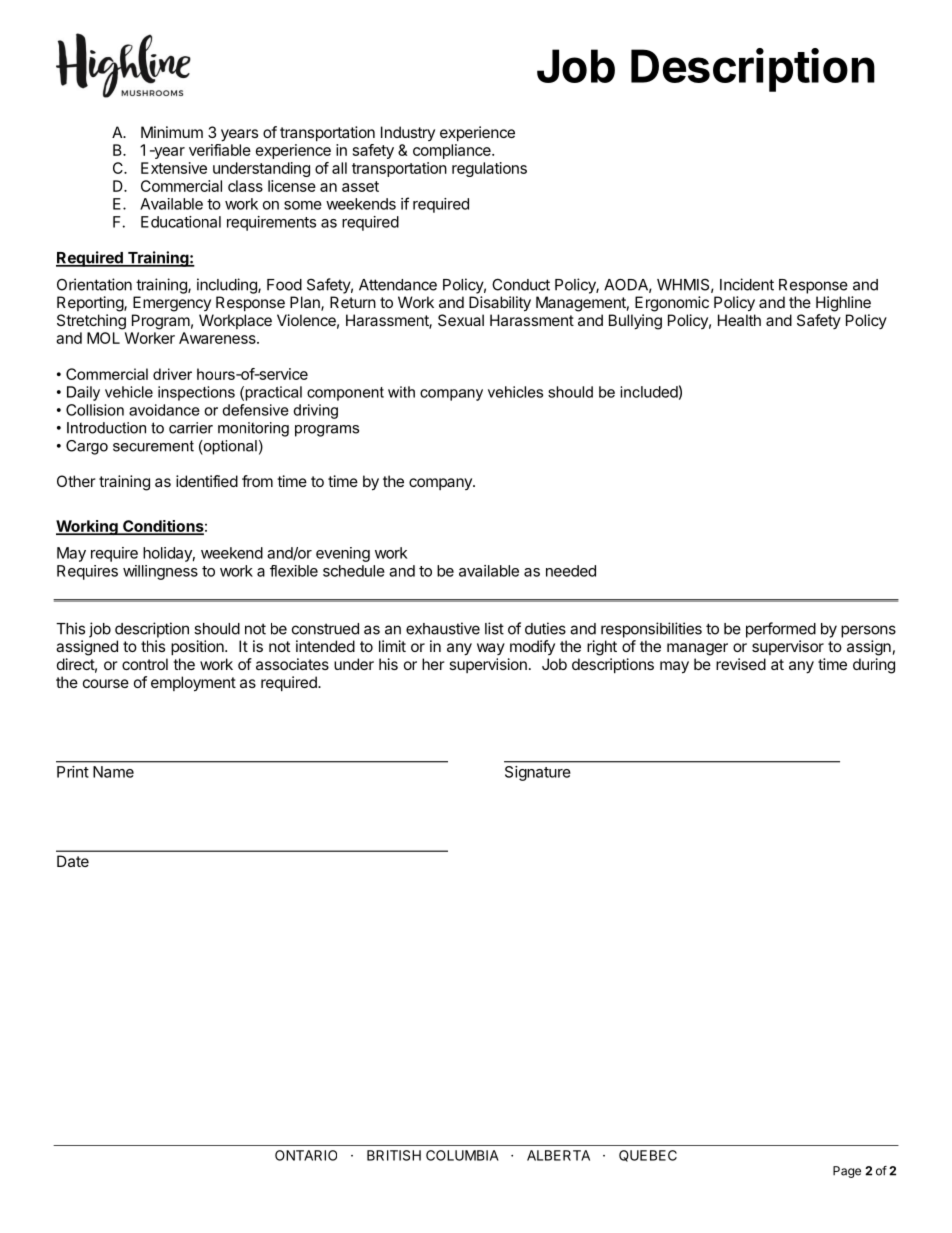 The image size is (952, 1233). I want to click on COLUMBIA, so click(462, 1155).
